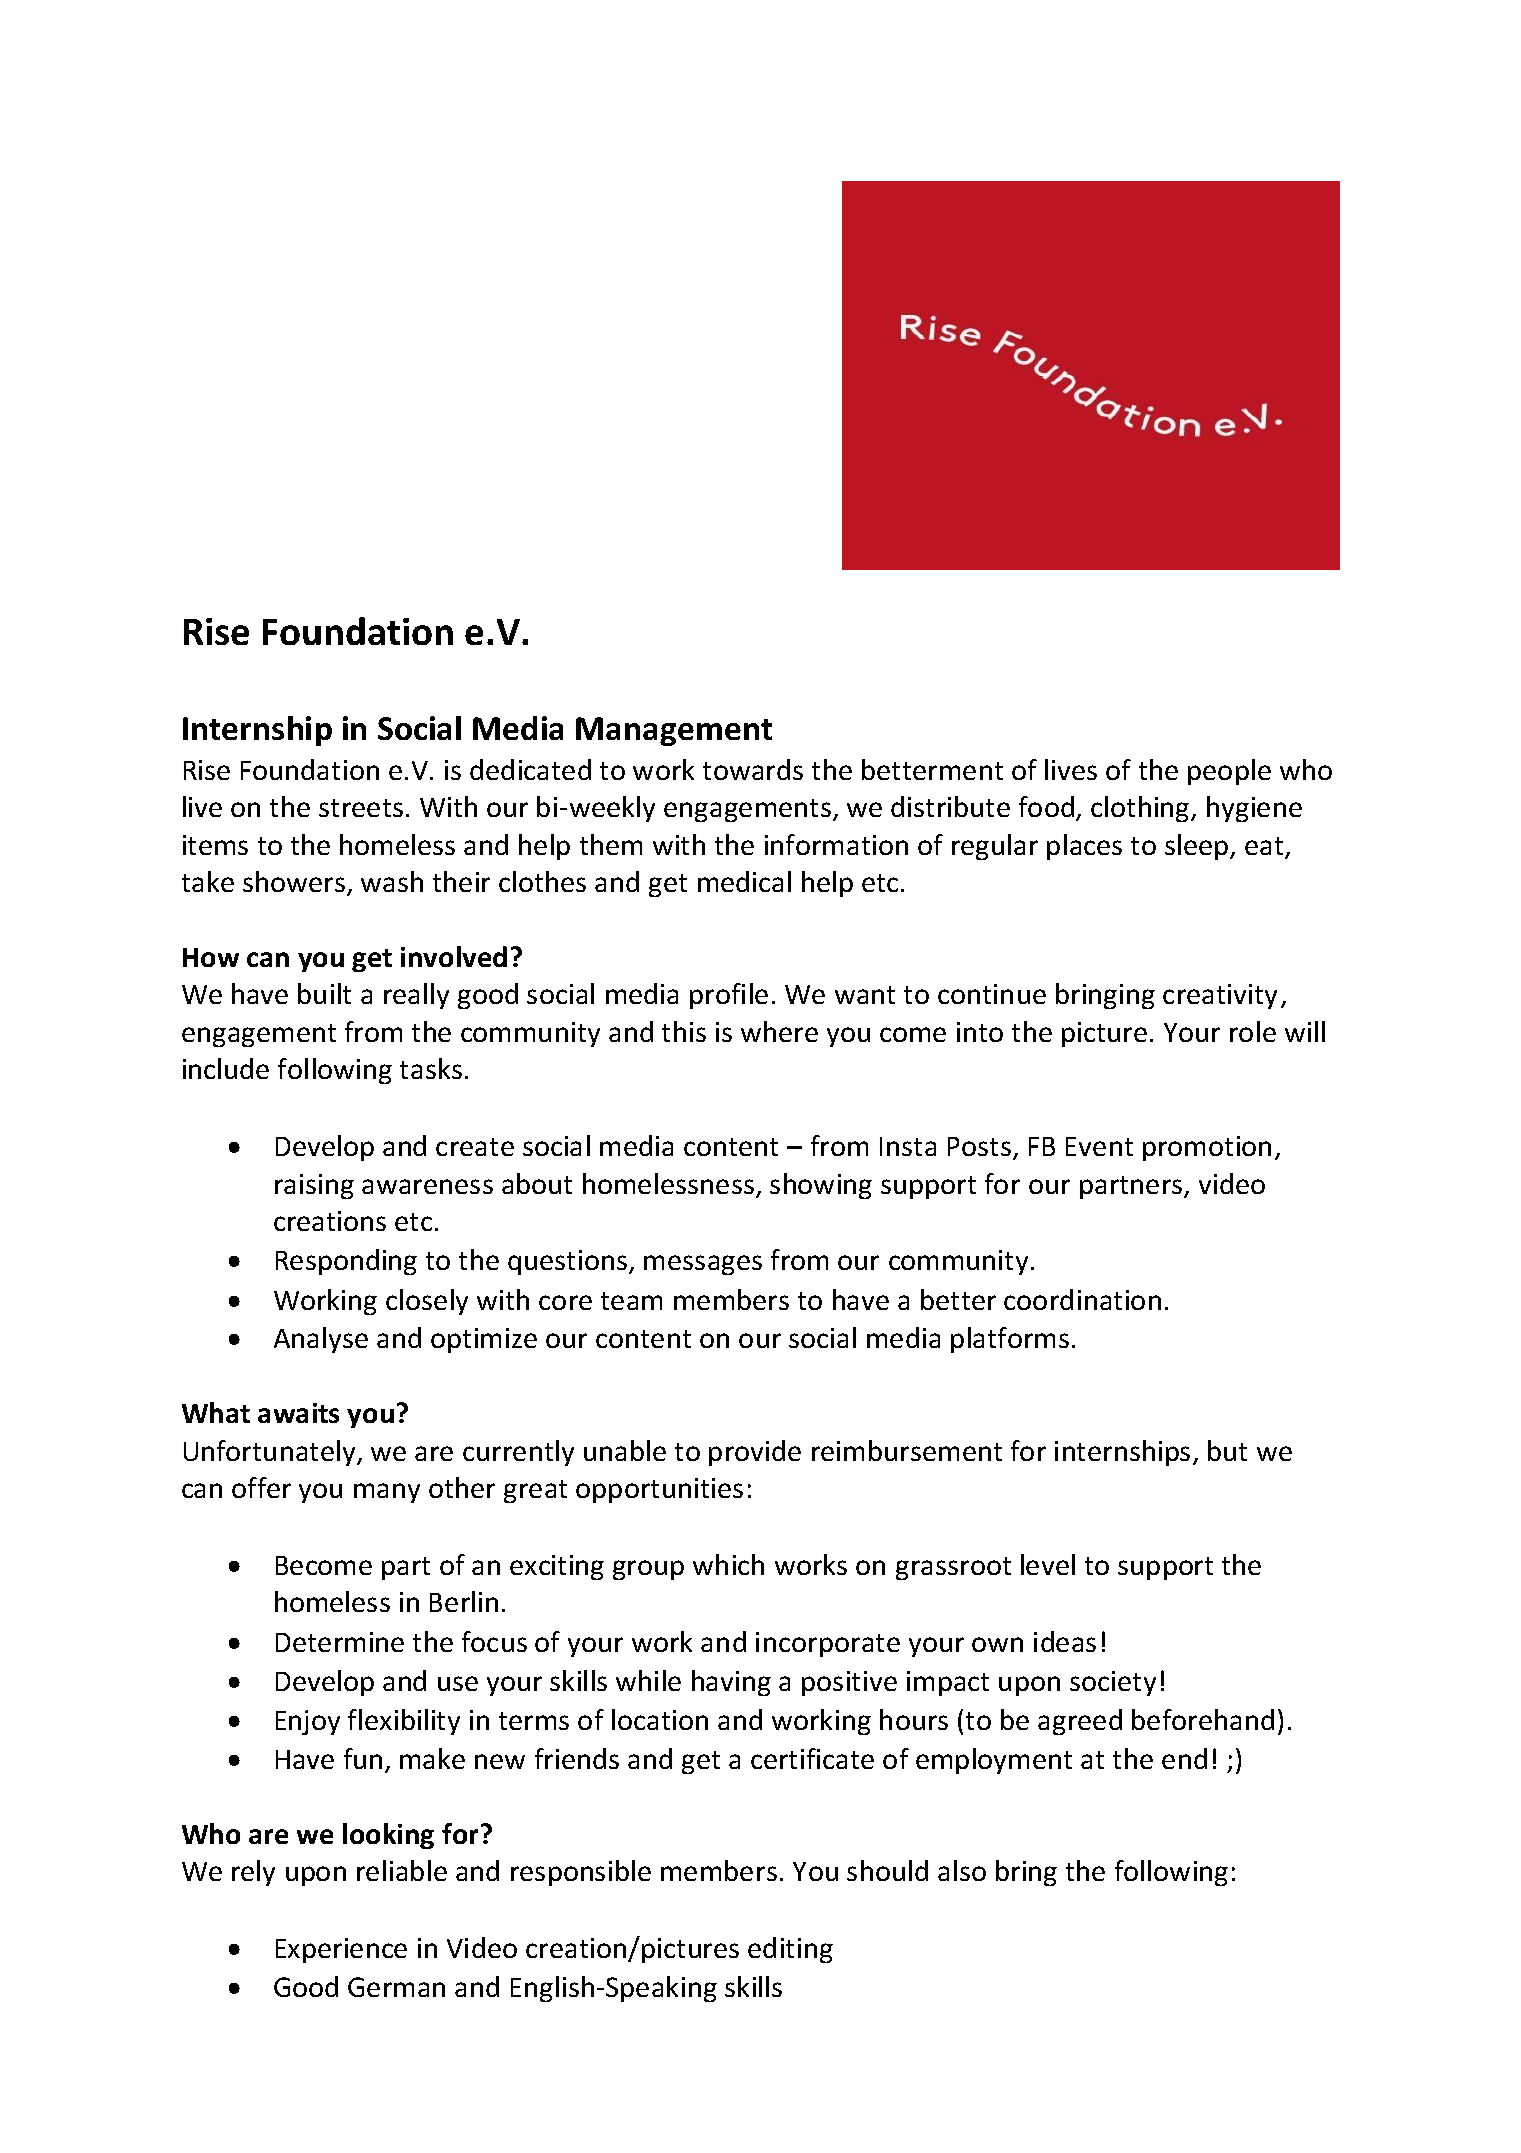 Image resolution: width=1521 pixels, height=2153 pixels. Describe the element at coordinates (341, 1950) in the screenshot. I see `Experience` at that location.
